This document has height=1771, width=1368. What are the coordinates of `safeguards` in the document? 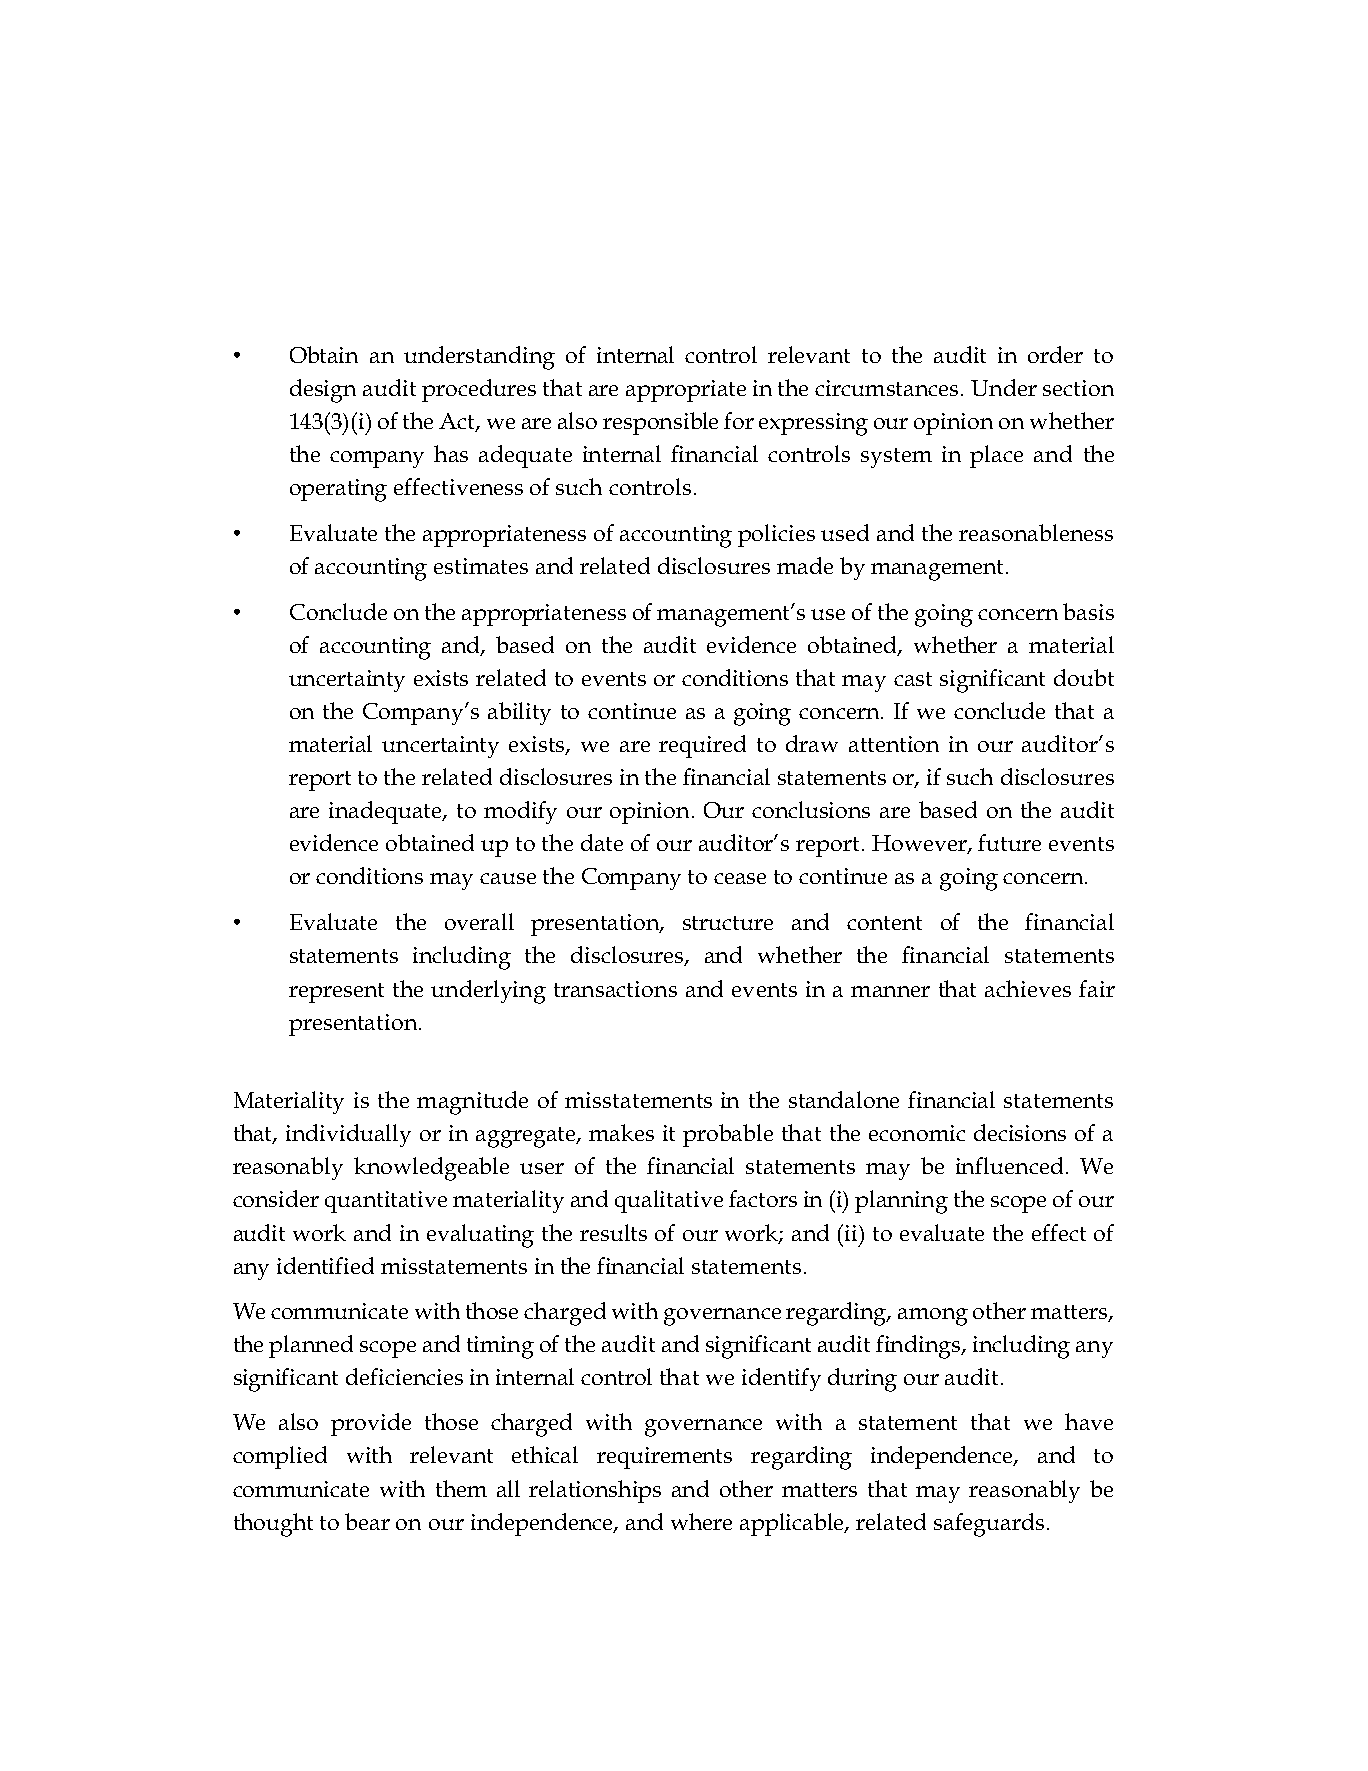 It's located at (989, 1525).
